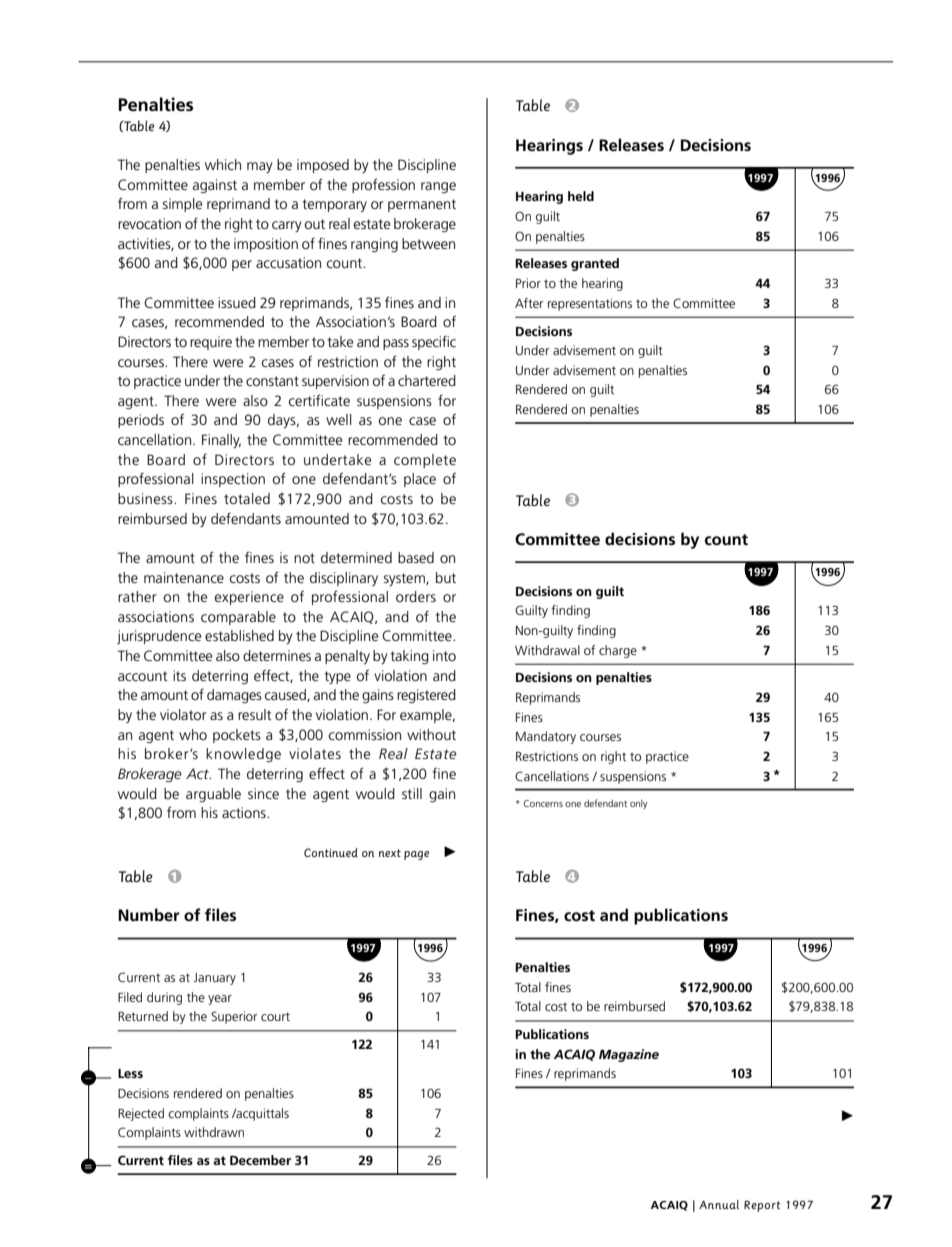 The image size is (952, 1247). I want to click on actions, so click(245, 812).
